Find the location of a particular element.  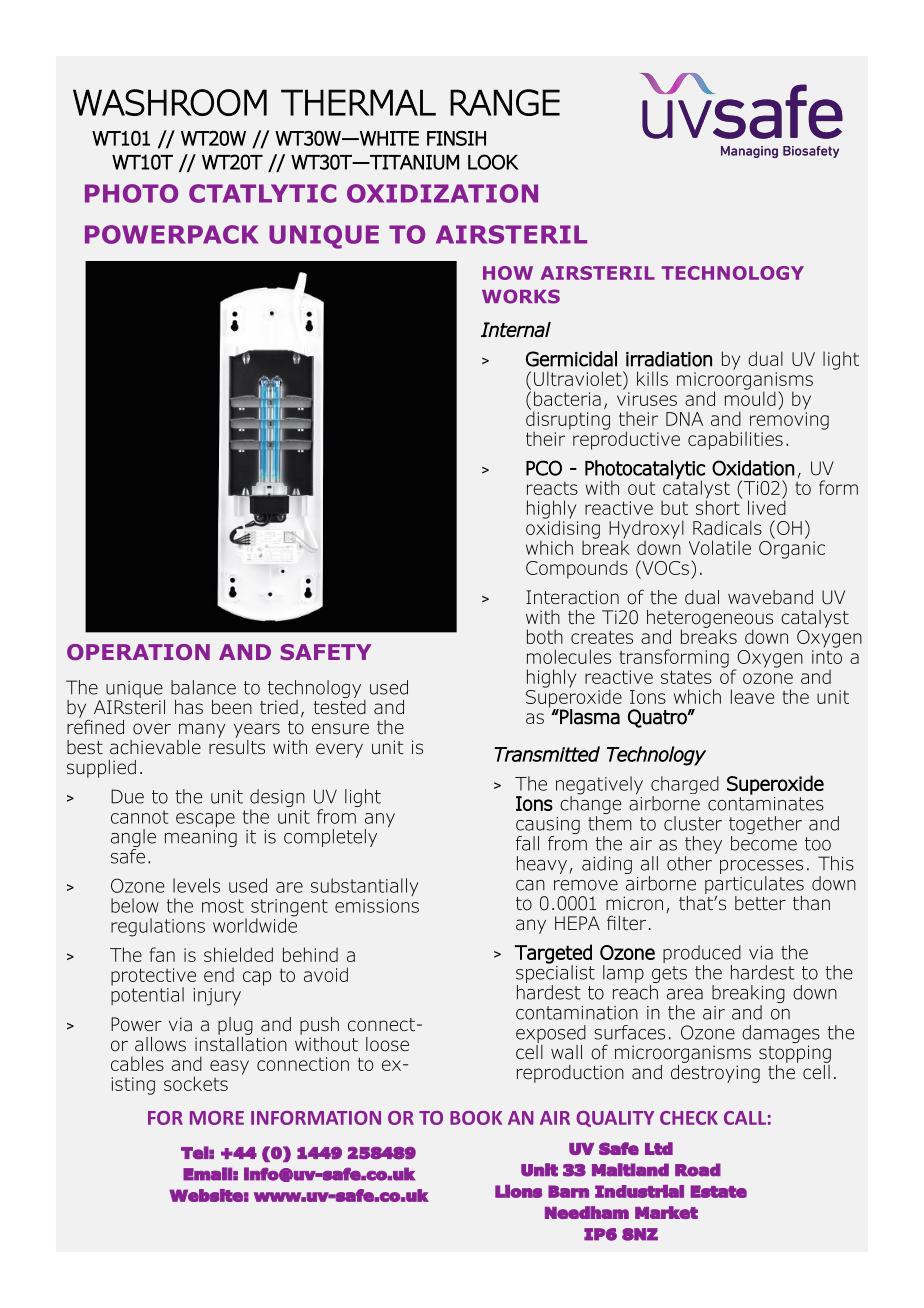

WASHROOM is located at coordinates (170, 102).
